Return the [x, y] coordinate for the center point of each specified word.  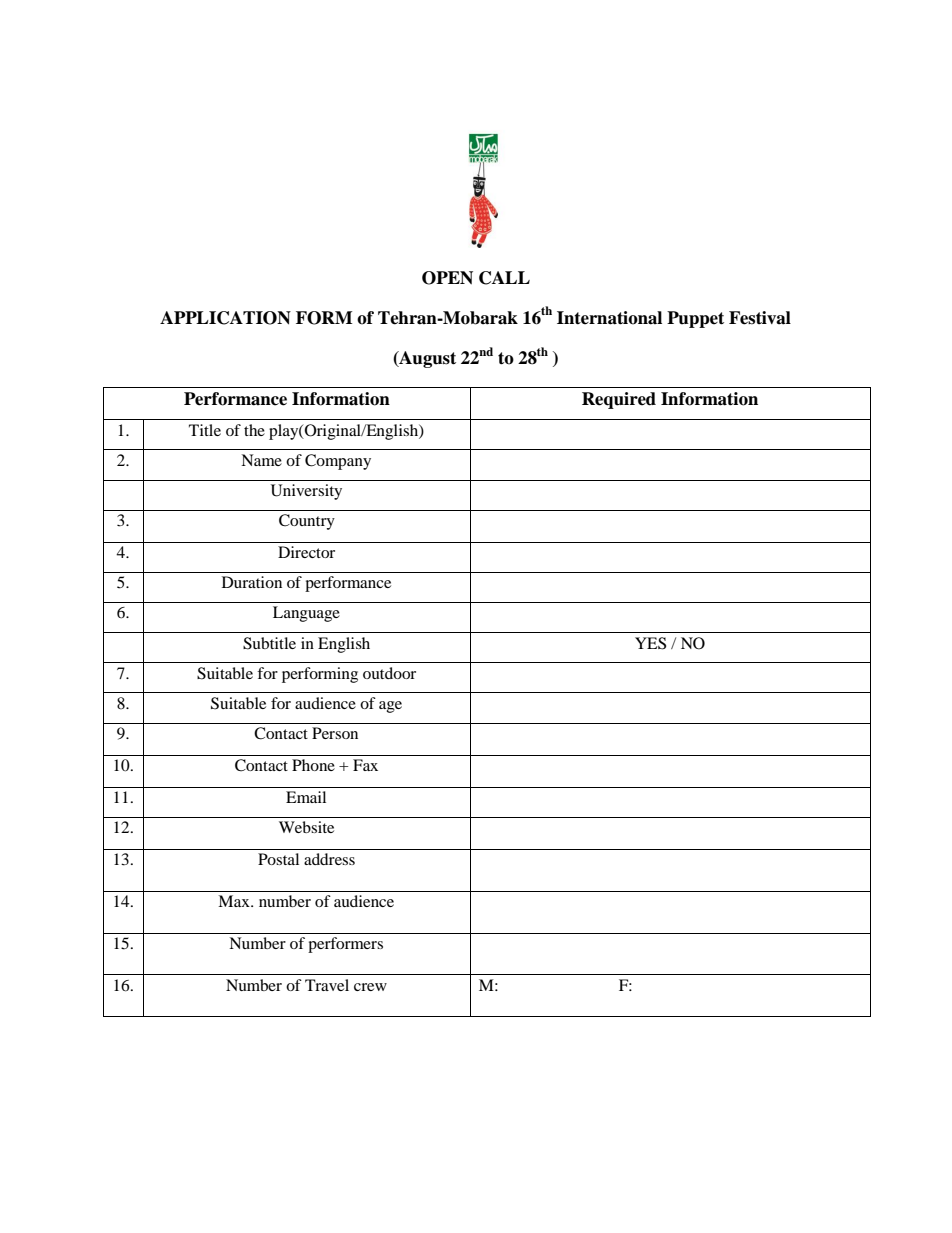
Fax [365, 765]
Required [619, 400]
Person [335, 733]
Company [338, 462]
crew [370, 987]
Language [306, 614]
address [329, 859]
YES [650, 643]
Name [261, 460]
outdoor [389, 673]
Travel [327, 985]
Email [306, 797]
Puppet [695, 319]
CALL [504, 278]
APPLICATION [225, 318]
